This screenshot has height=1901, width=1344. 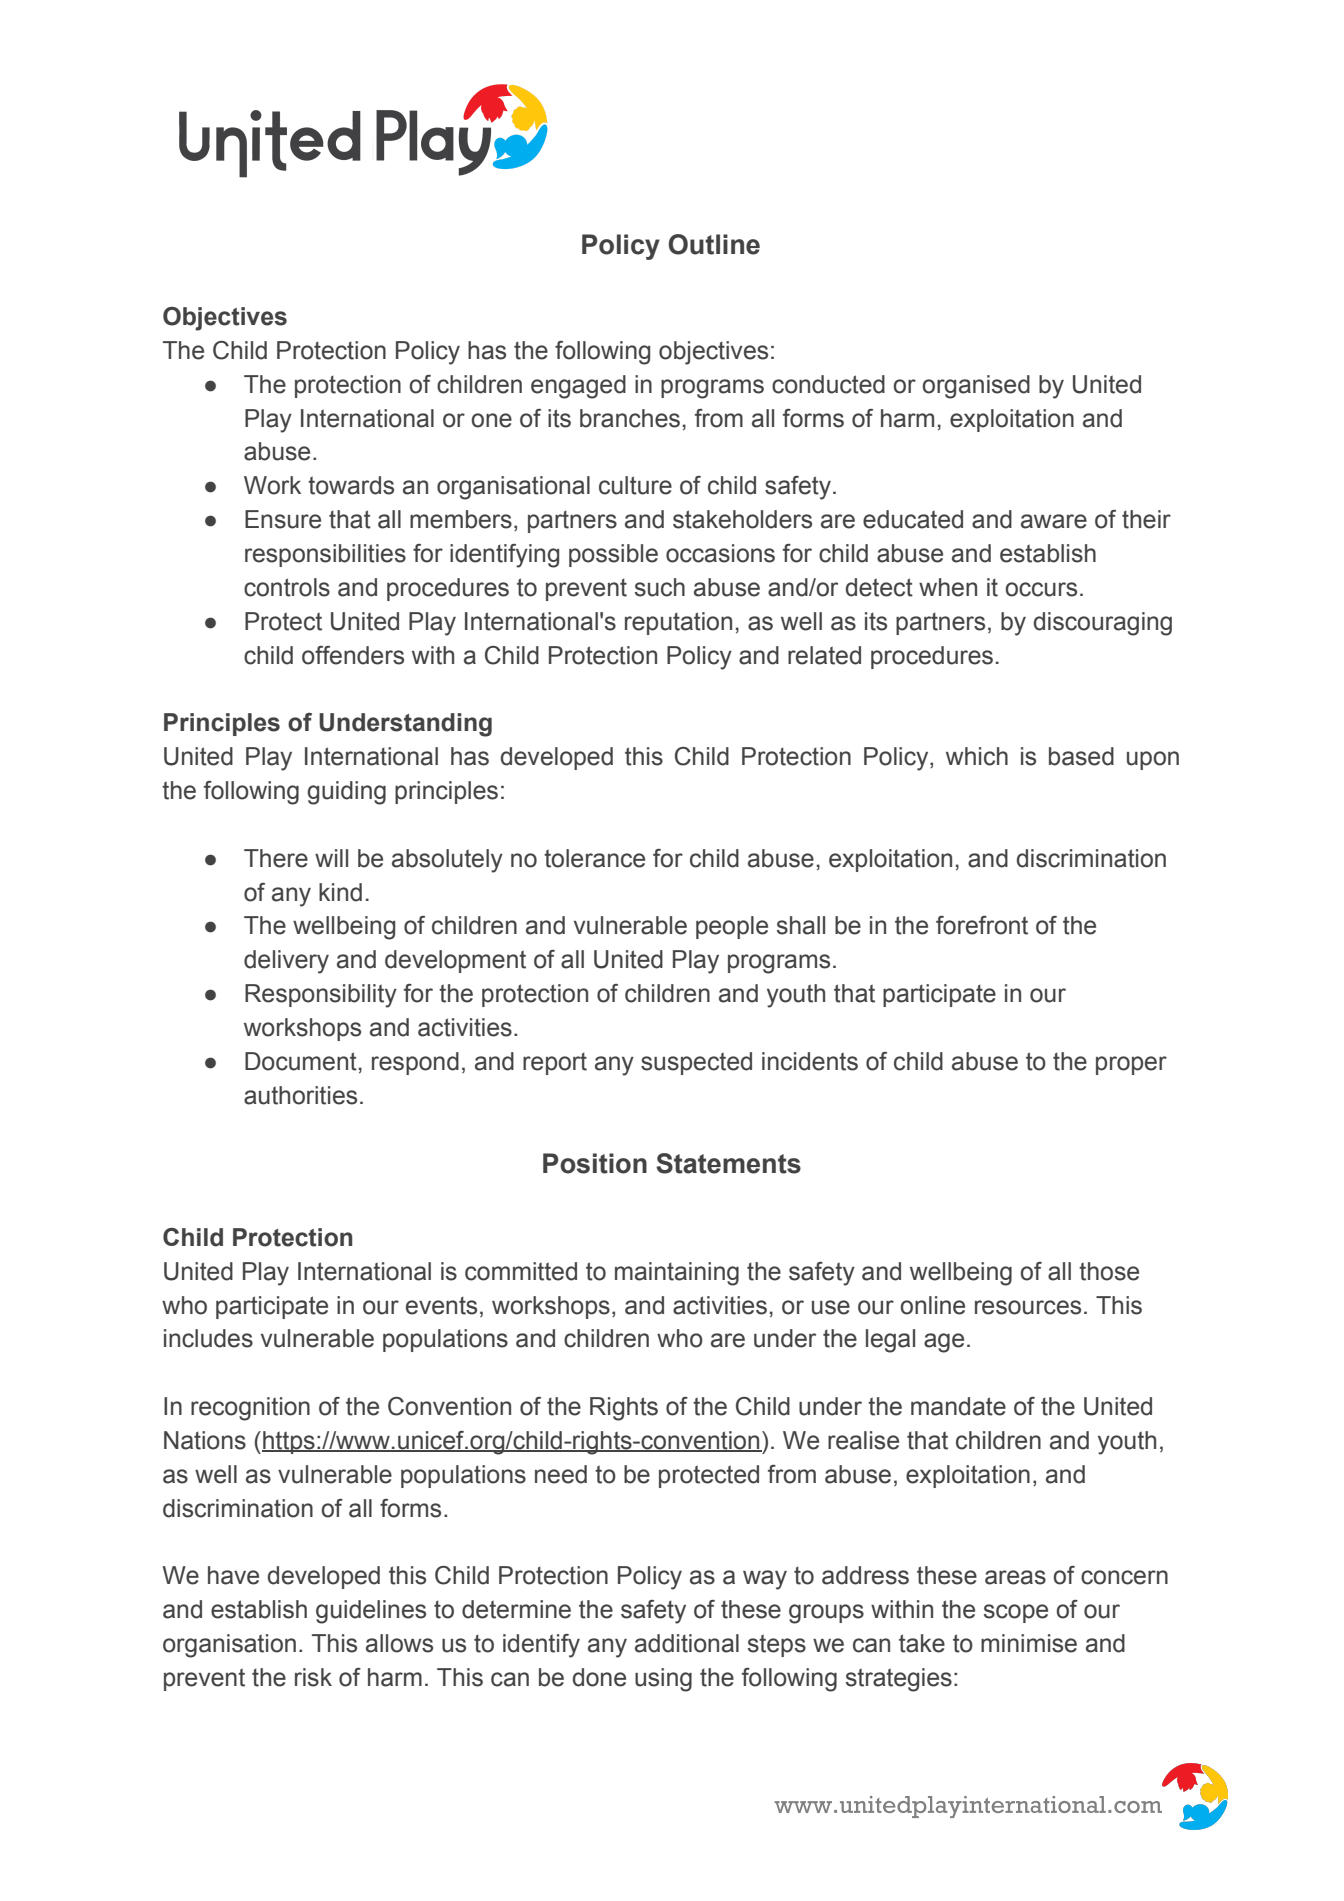 What do you see at coordinates (732, 927) in the screenshot?
I see `people` at bounding box center [732, 927].
